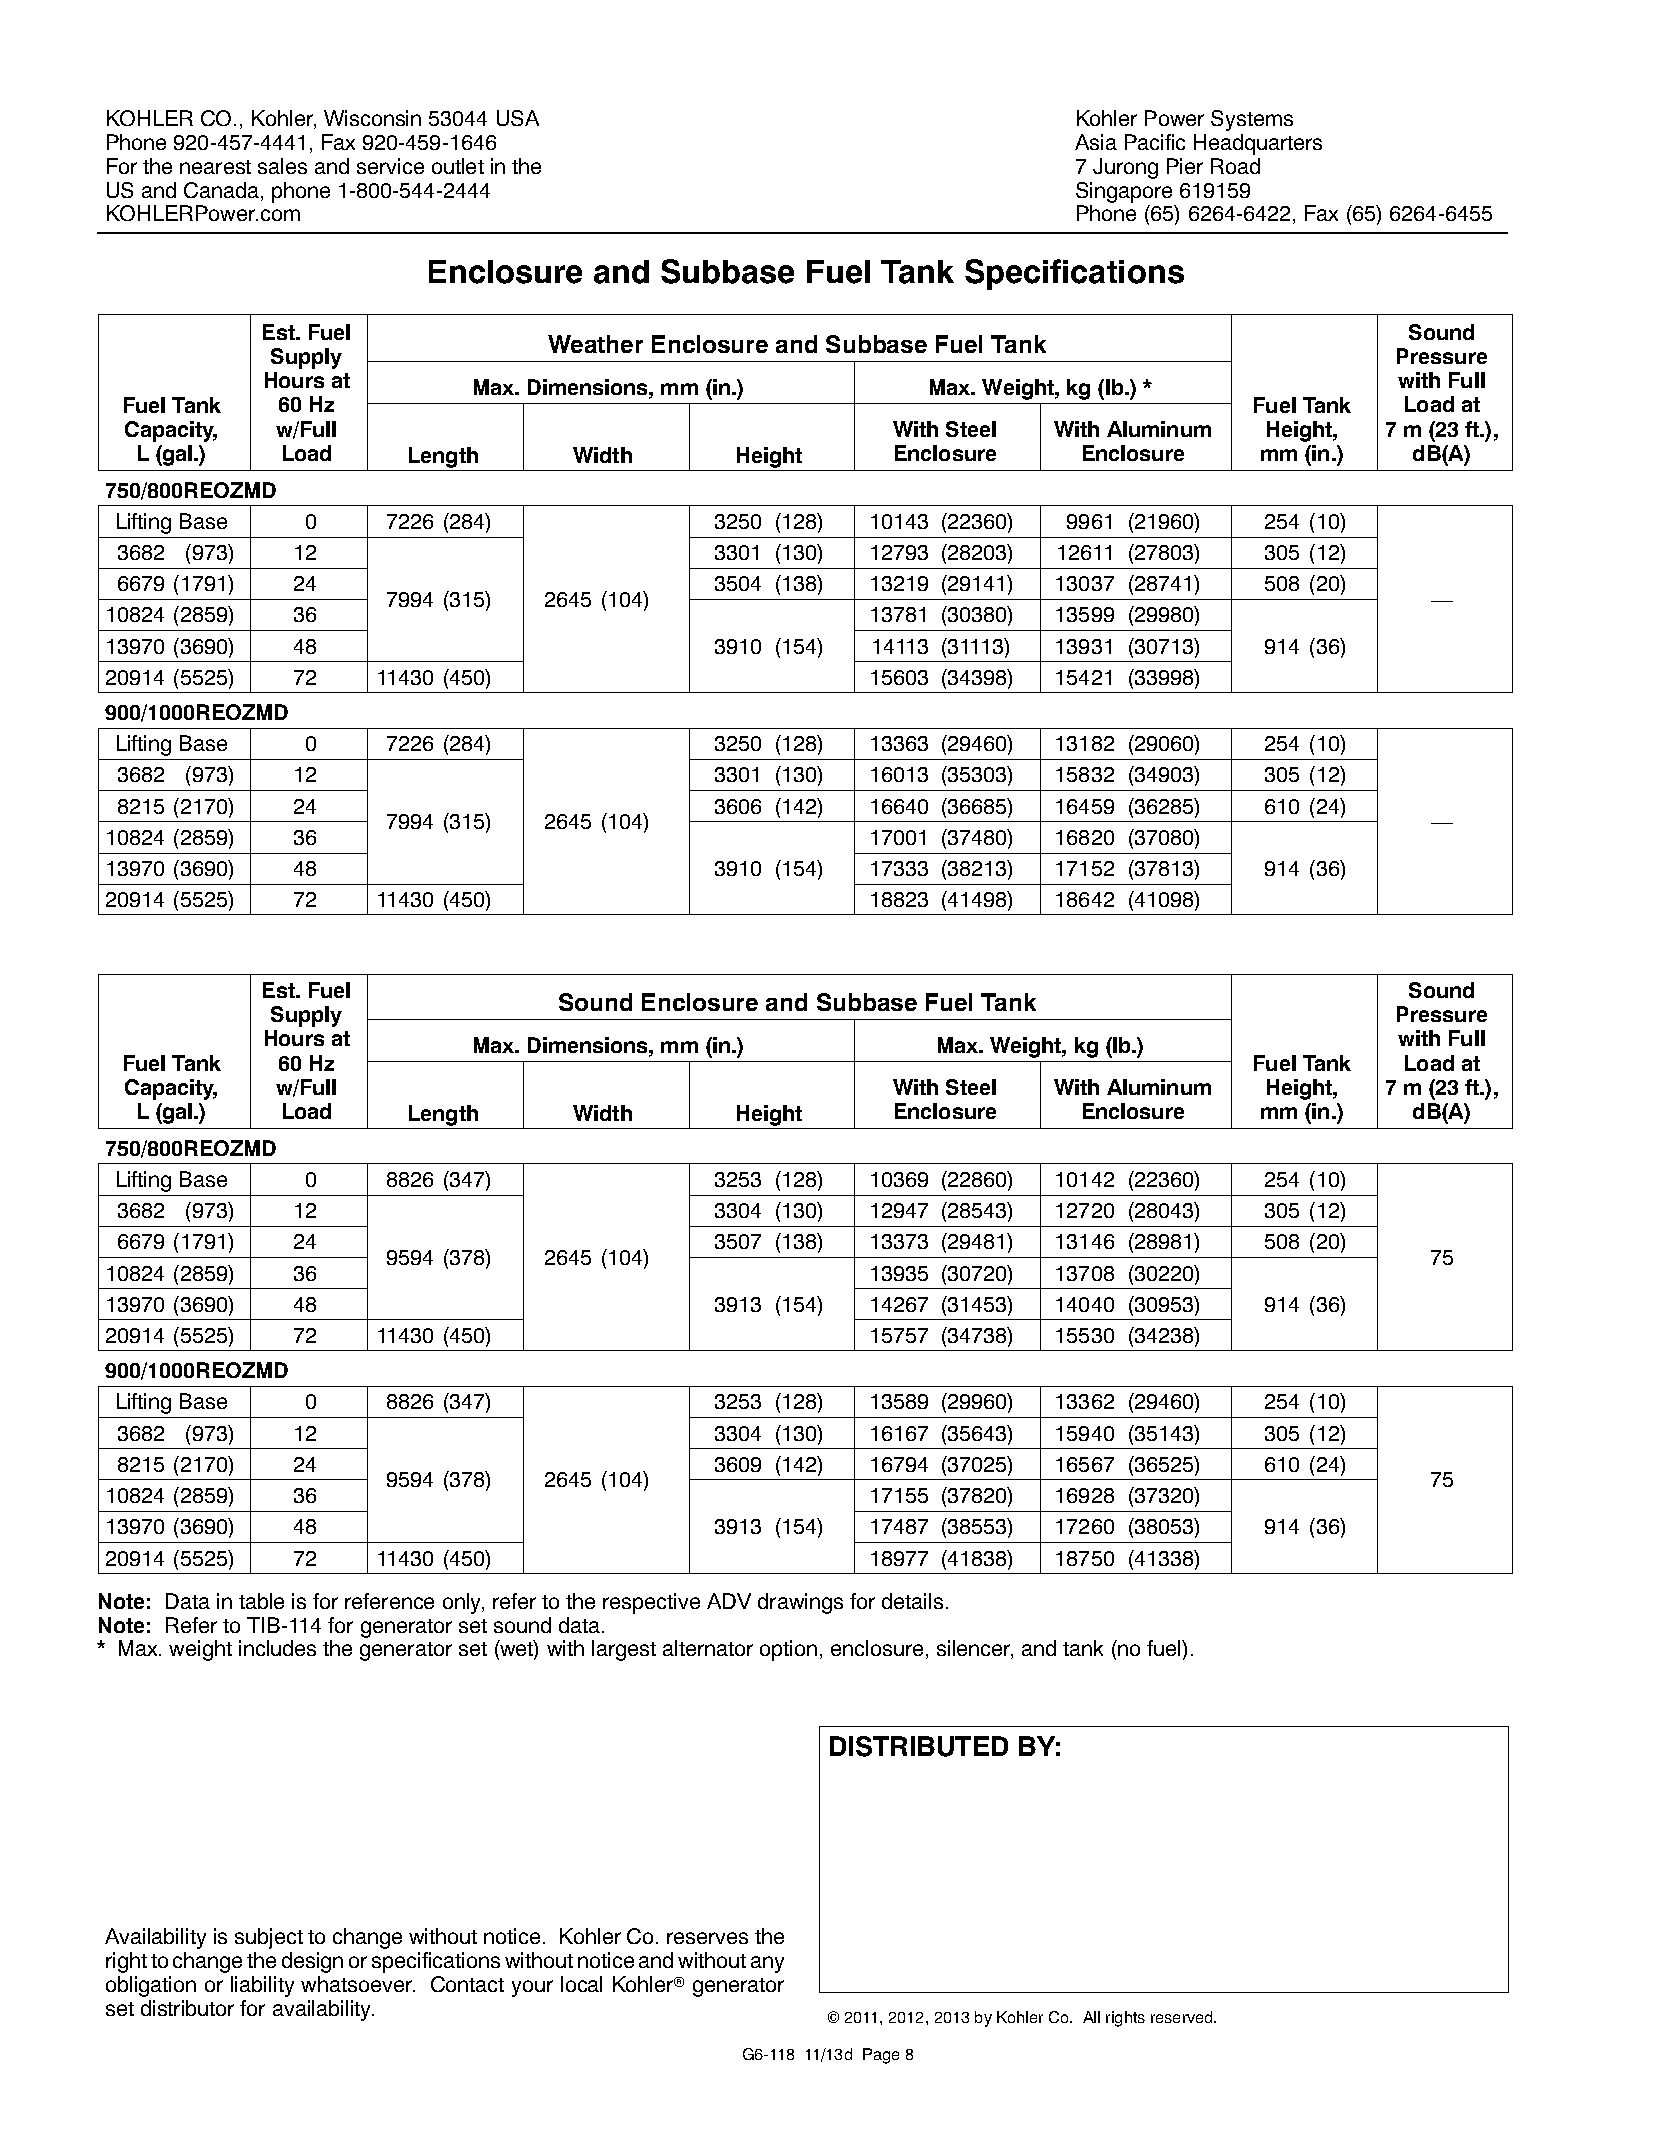 This document has width=1658, height=2146. Describe the element at coordinates (262, 1986) in the document. I see `liability` at that location.
